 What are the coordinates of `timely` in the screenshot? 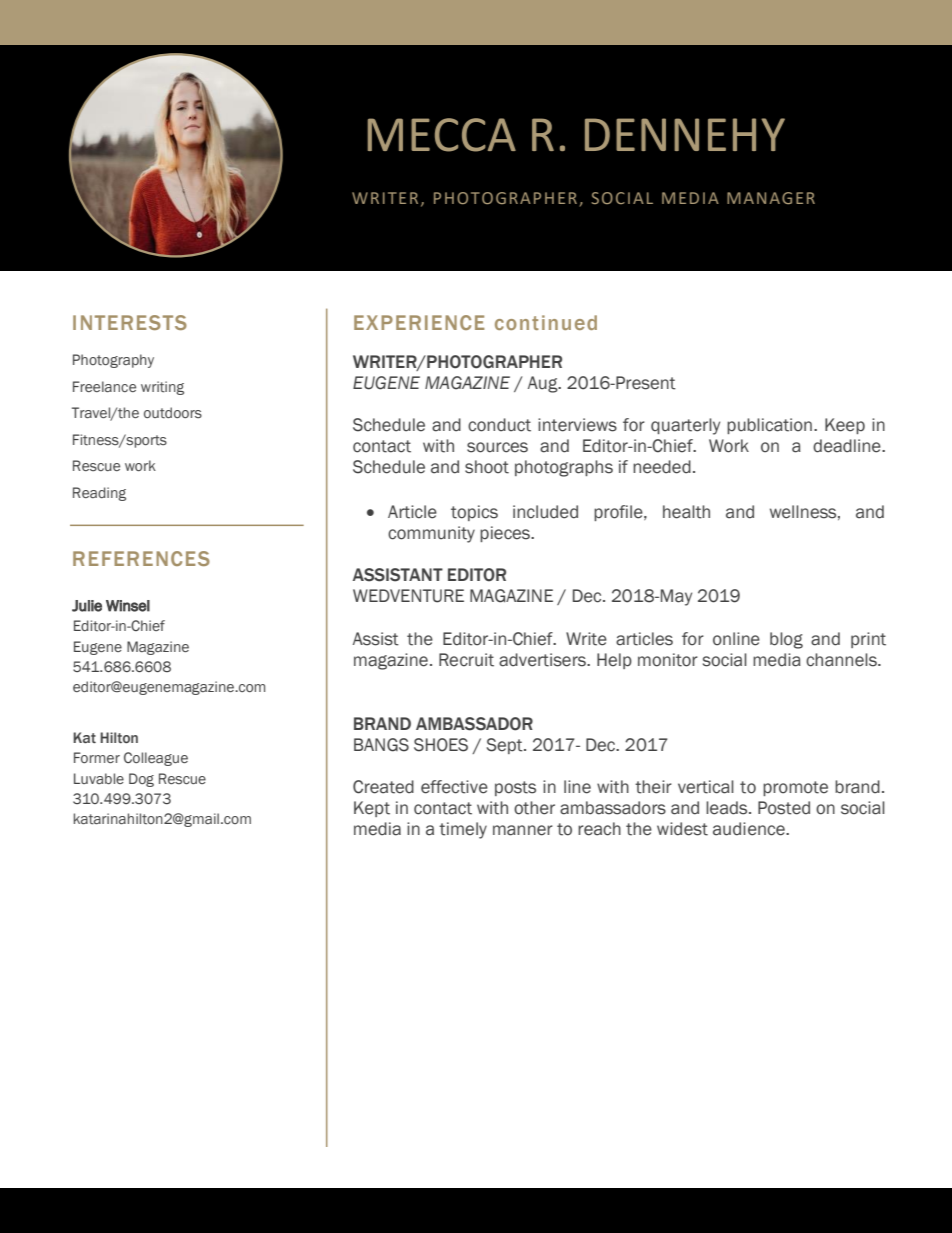 It's located at (463, 830).
